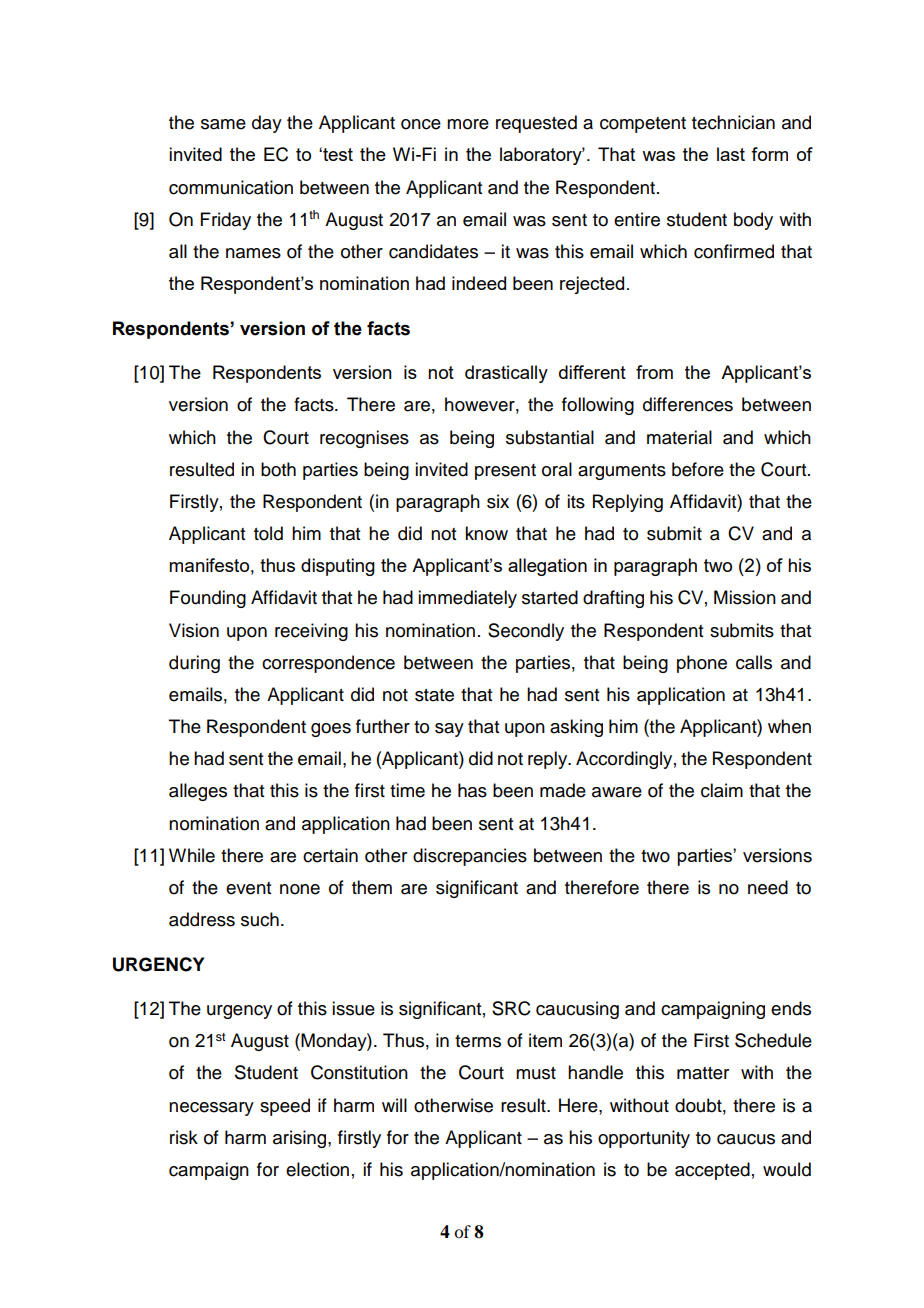 This screenshot has width=924, height=1308. Describe the element at coordinates (731, 154) in the screenshot. I see `last` at that location.
